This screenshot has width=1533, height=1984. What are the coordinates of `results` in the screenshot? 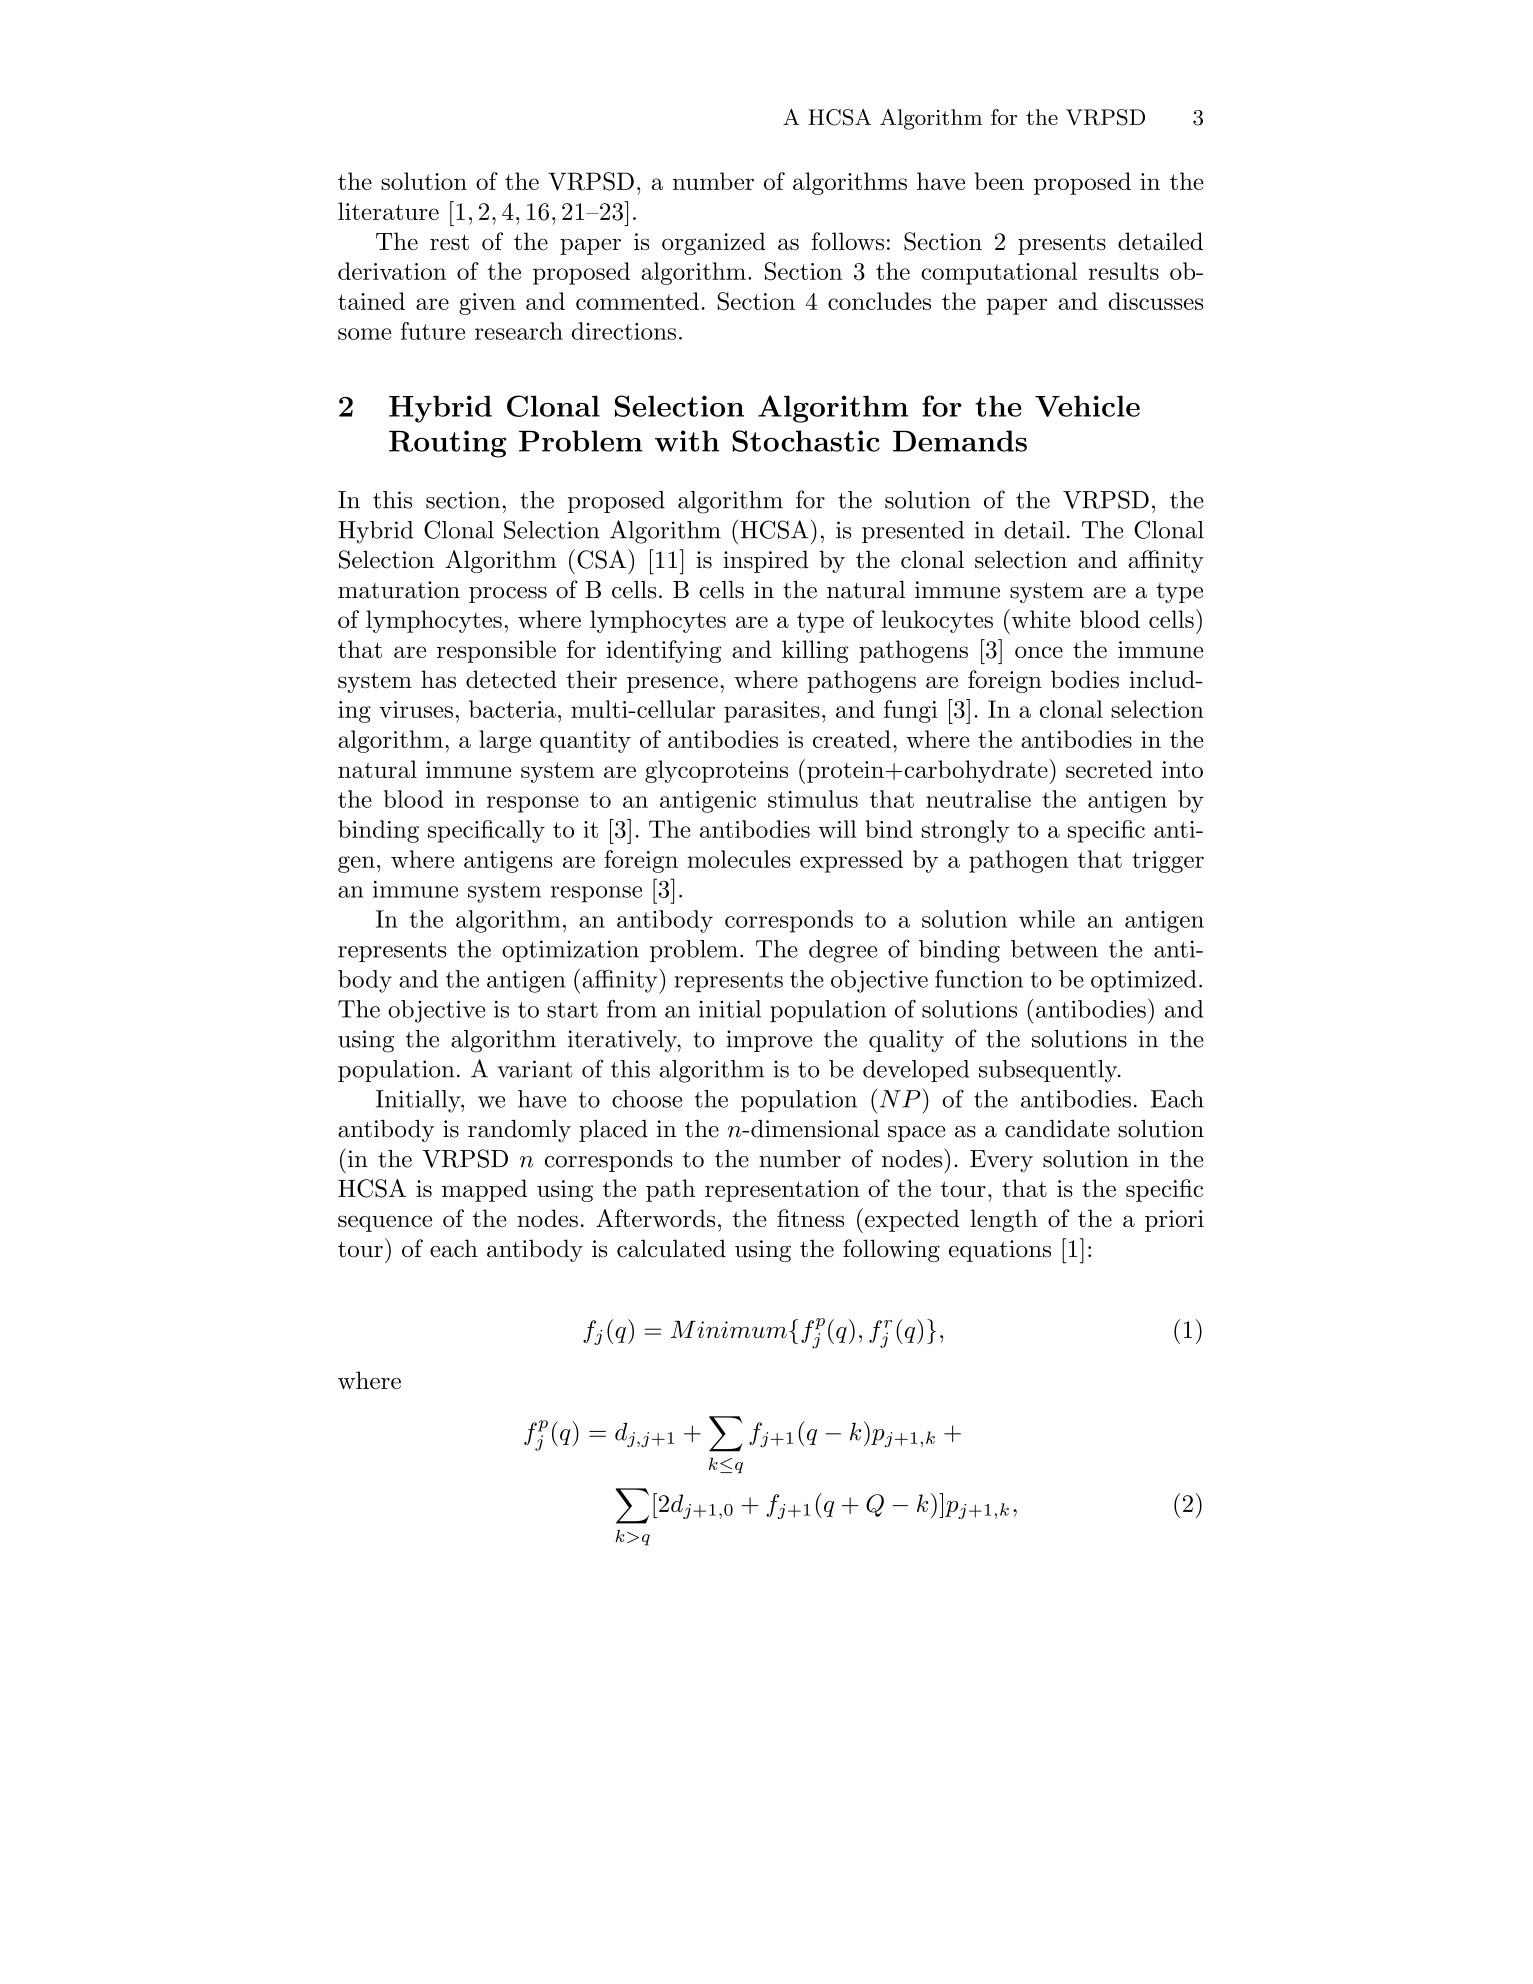 It's located at (1123, 271).
